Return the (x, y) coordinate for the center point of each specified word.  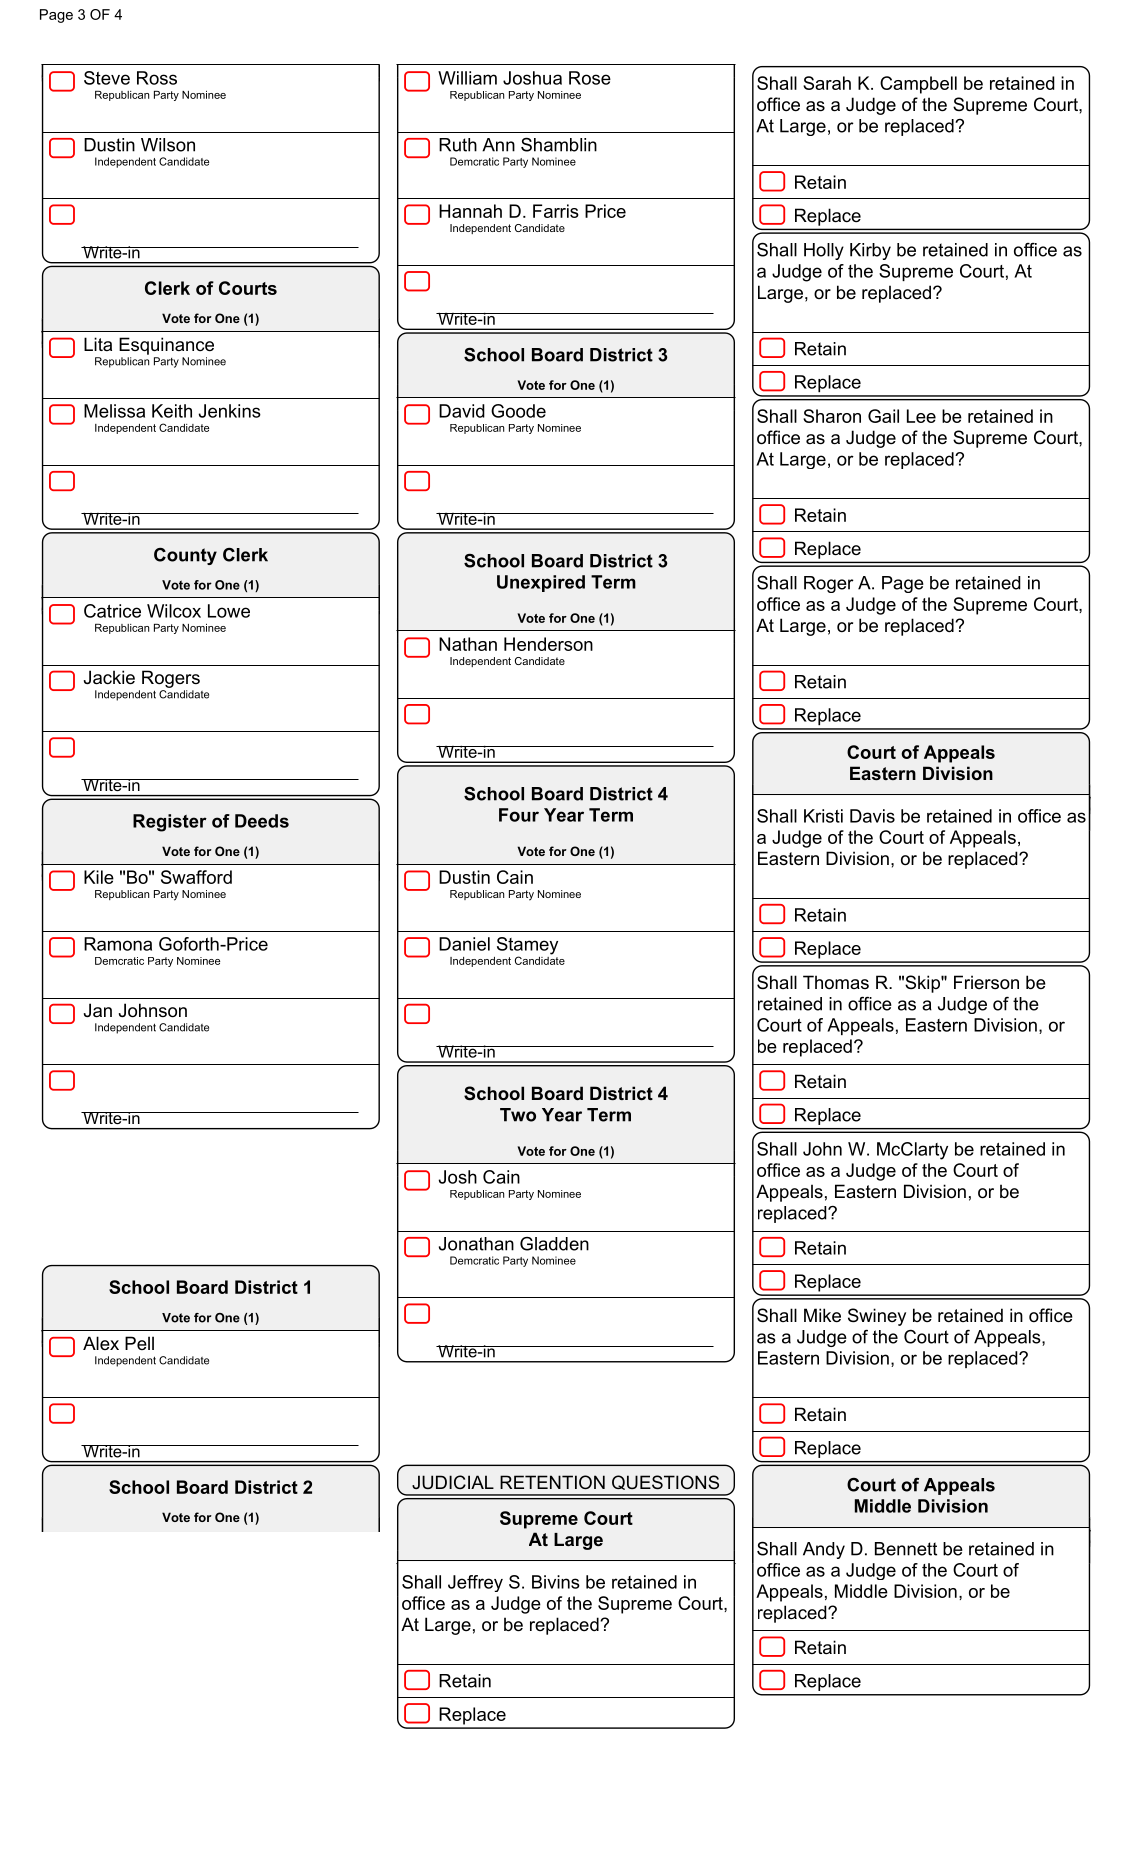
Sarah (827, 83)
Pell (139, 1343)
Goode (518, 411)
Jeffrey (475, 1583)
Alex (101, 1343)
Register (170, 823)
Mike (822, 1315)
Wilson (168, 145)
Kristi (823, 816)
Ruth (458, 145)
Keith (172, 411)
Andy (824, 1550)
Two (518, 1115)
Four (519, 815)
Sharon (832, 416)
